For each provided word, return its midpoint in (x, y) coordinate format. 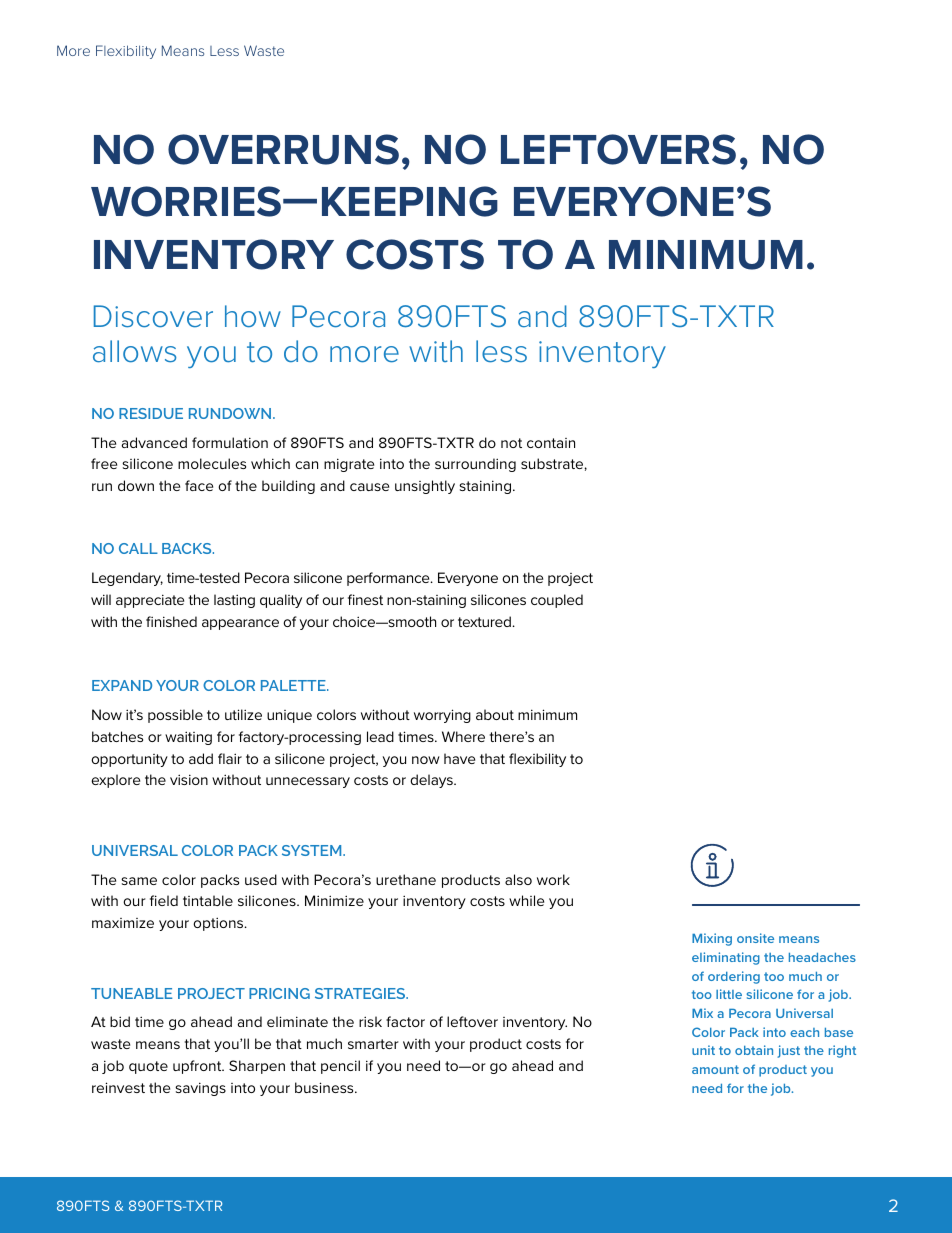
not (511, 443)
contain (551, 443)
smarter (373, 1044)
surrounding (475, 465)
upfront (198, 1067)
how (253, 316)
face (199, 485)
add (201, 758)
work (553, 879)
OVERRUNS (283, 149)
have (459, 758)
